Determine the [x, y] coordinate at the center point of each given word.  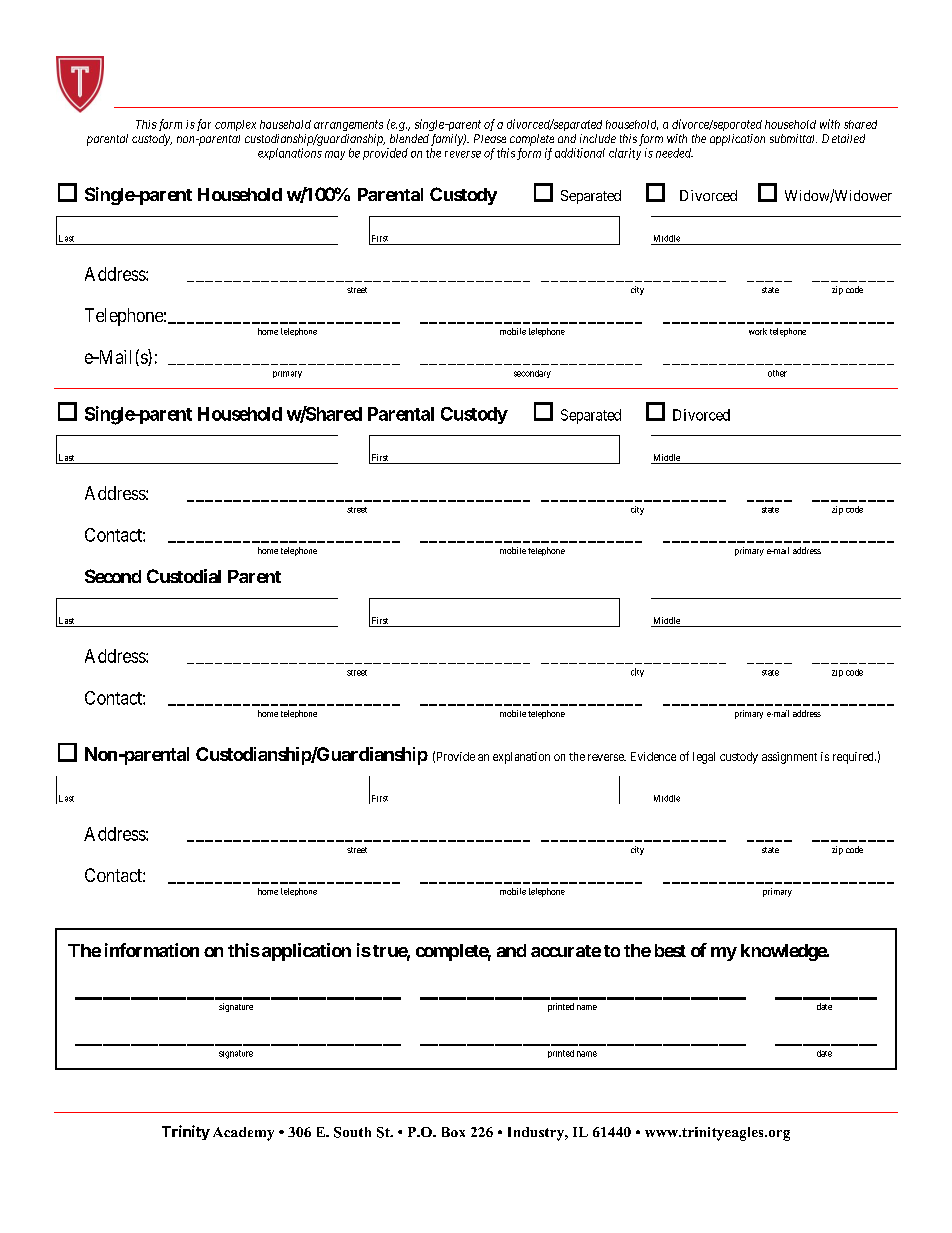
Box [453, 1132]
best [670, 950]
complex [235, 125]
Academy [243, 1134]
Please [490, 138]
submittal [793, 138]
